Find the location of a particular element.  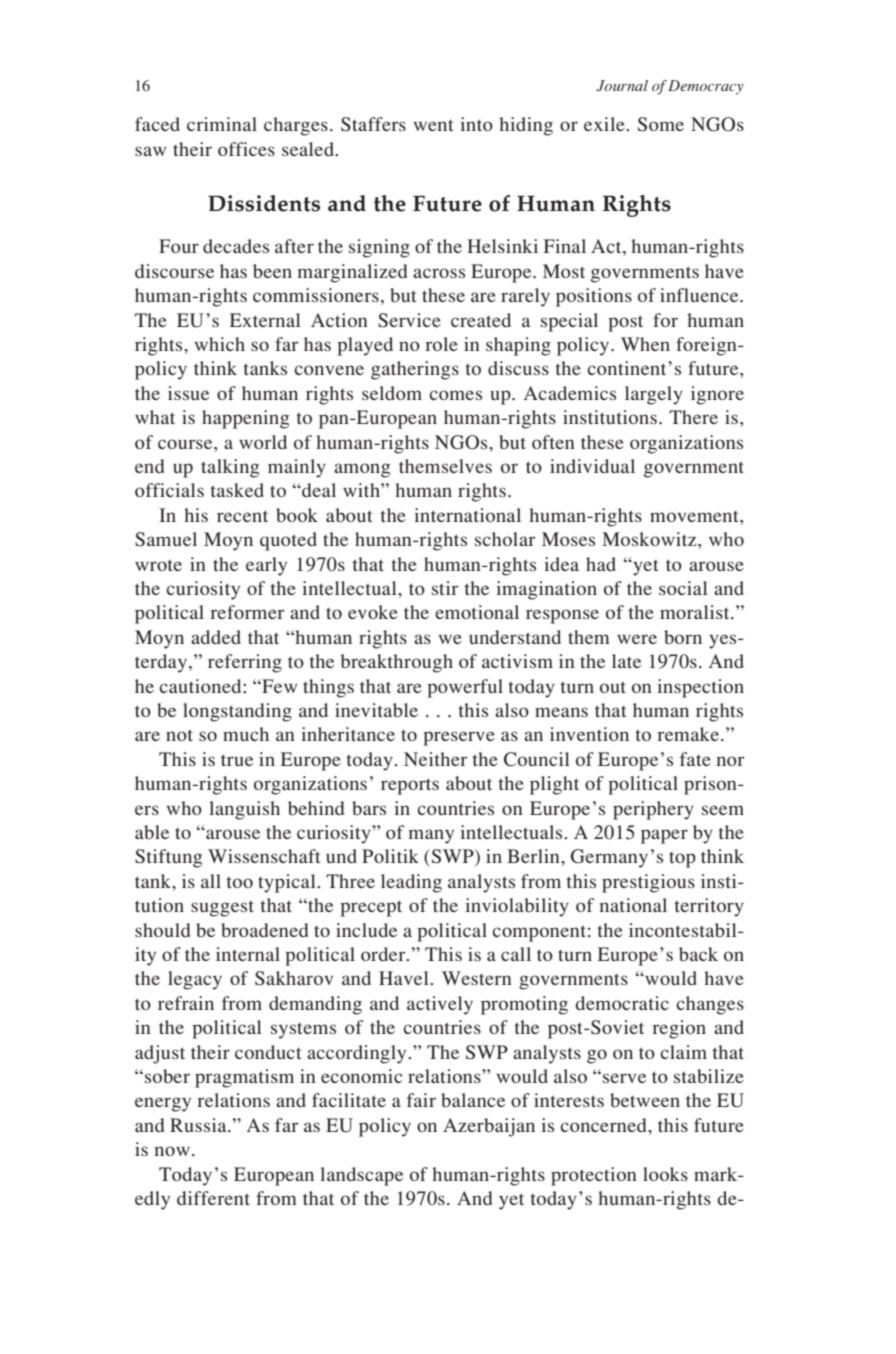

emotional is located at coordinates (477, 612).
